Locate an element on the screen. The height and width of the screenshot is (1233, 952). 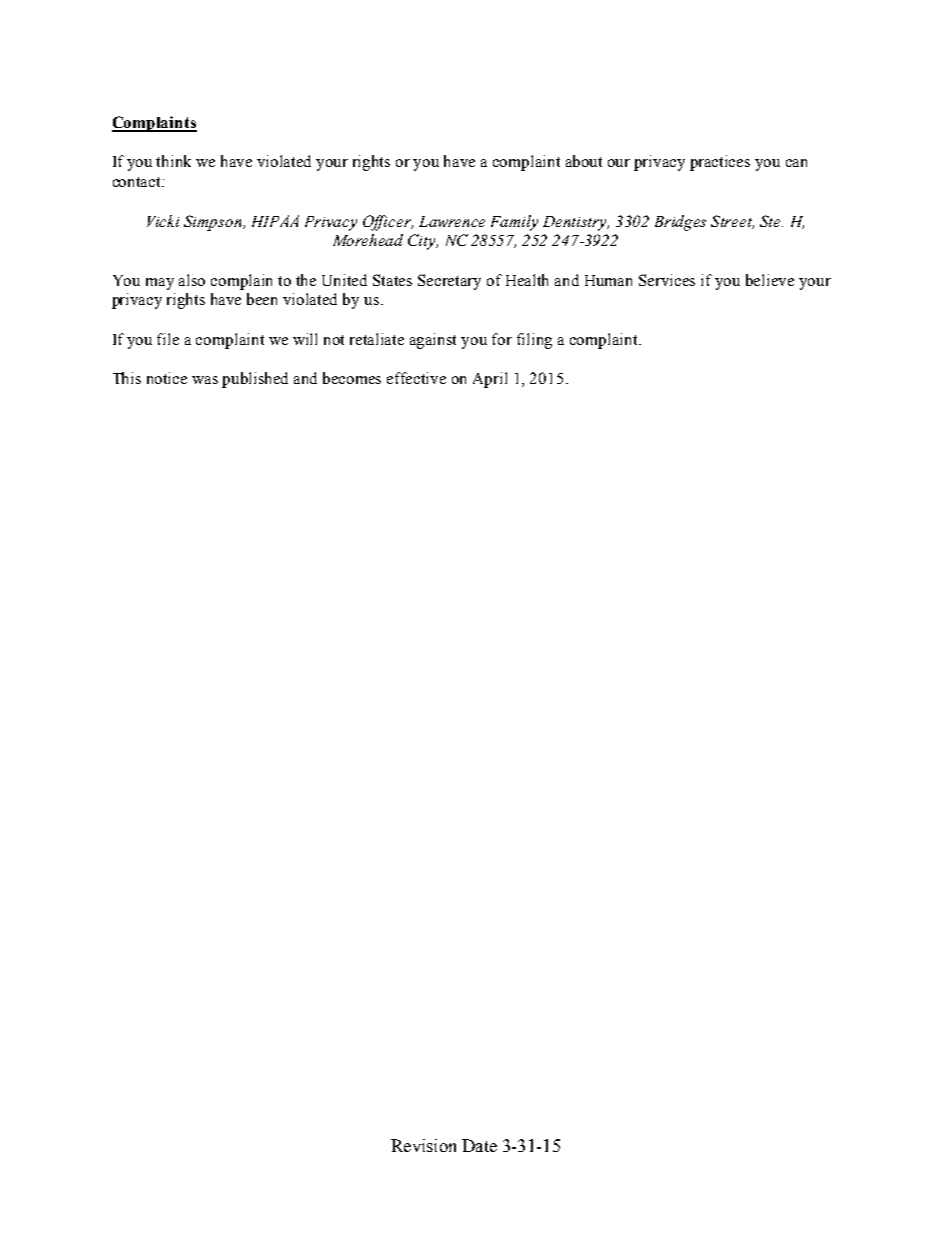
filing is located at coordinates (534, 341).
